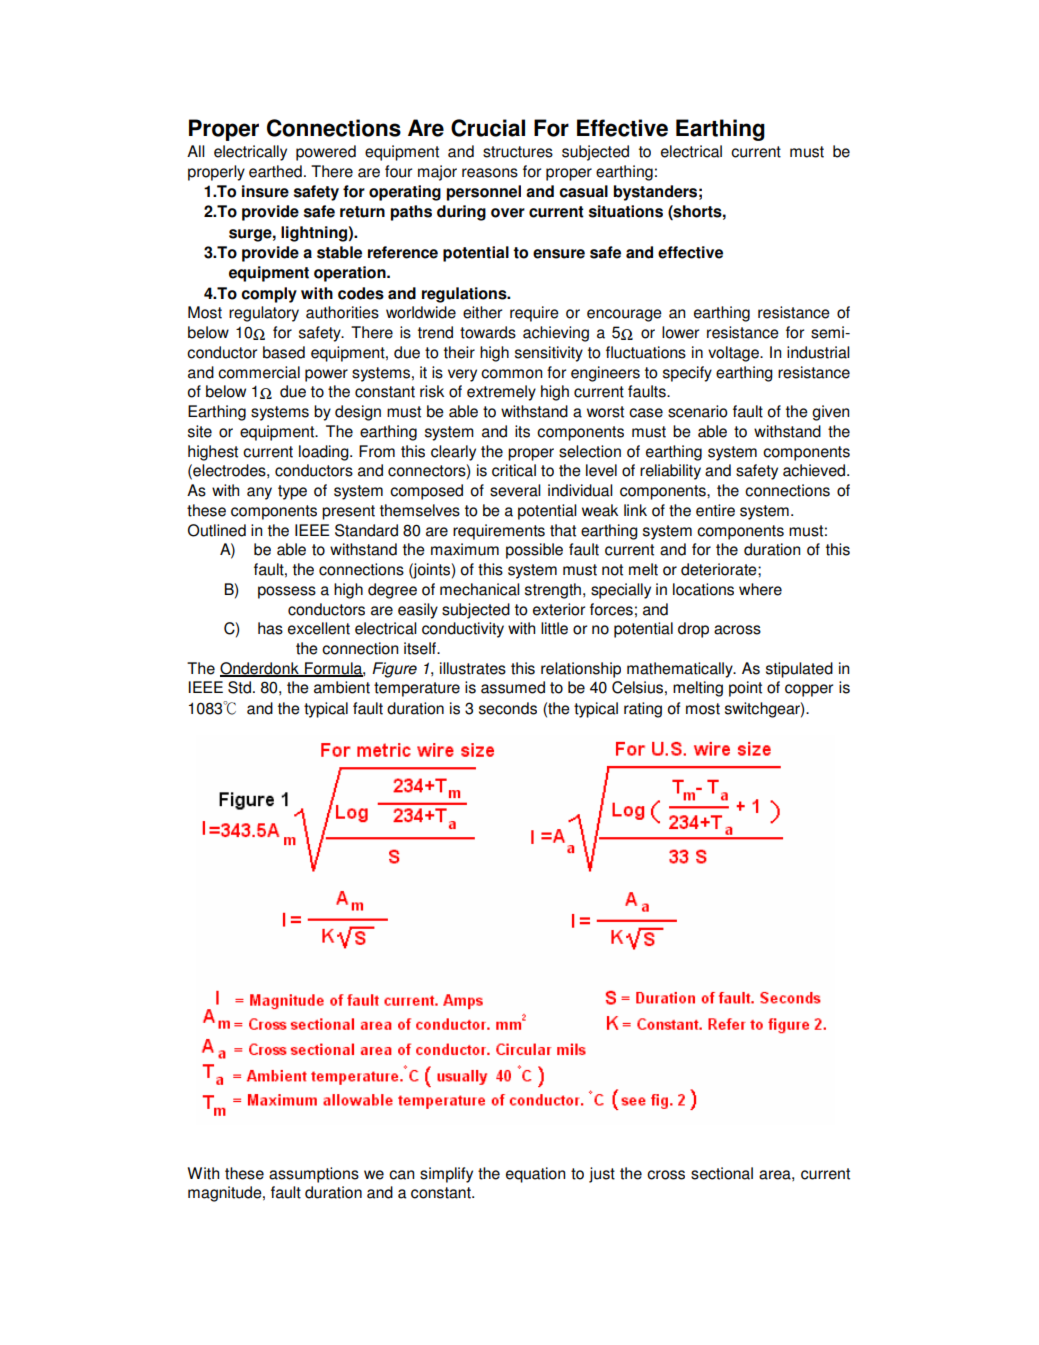 This screenshot has height=1345, width=1039. Describe the element at coordinates (626, 211) in the screenshot. I see `situations` at that location.
